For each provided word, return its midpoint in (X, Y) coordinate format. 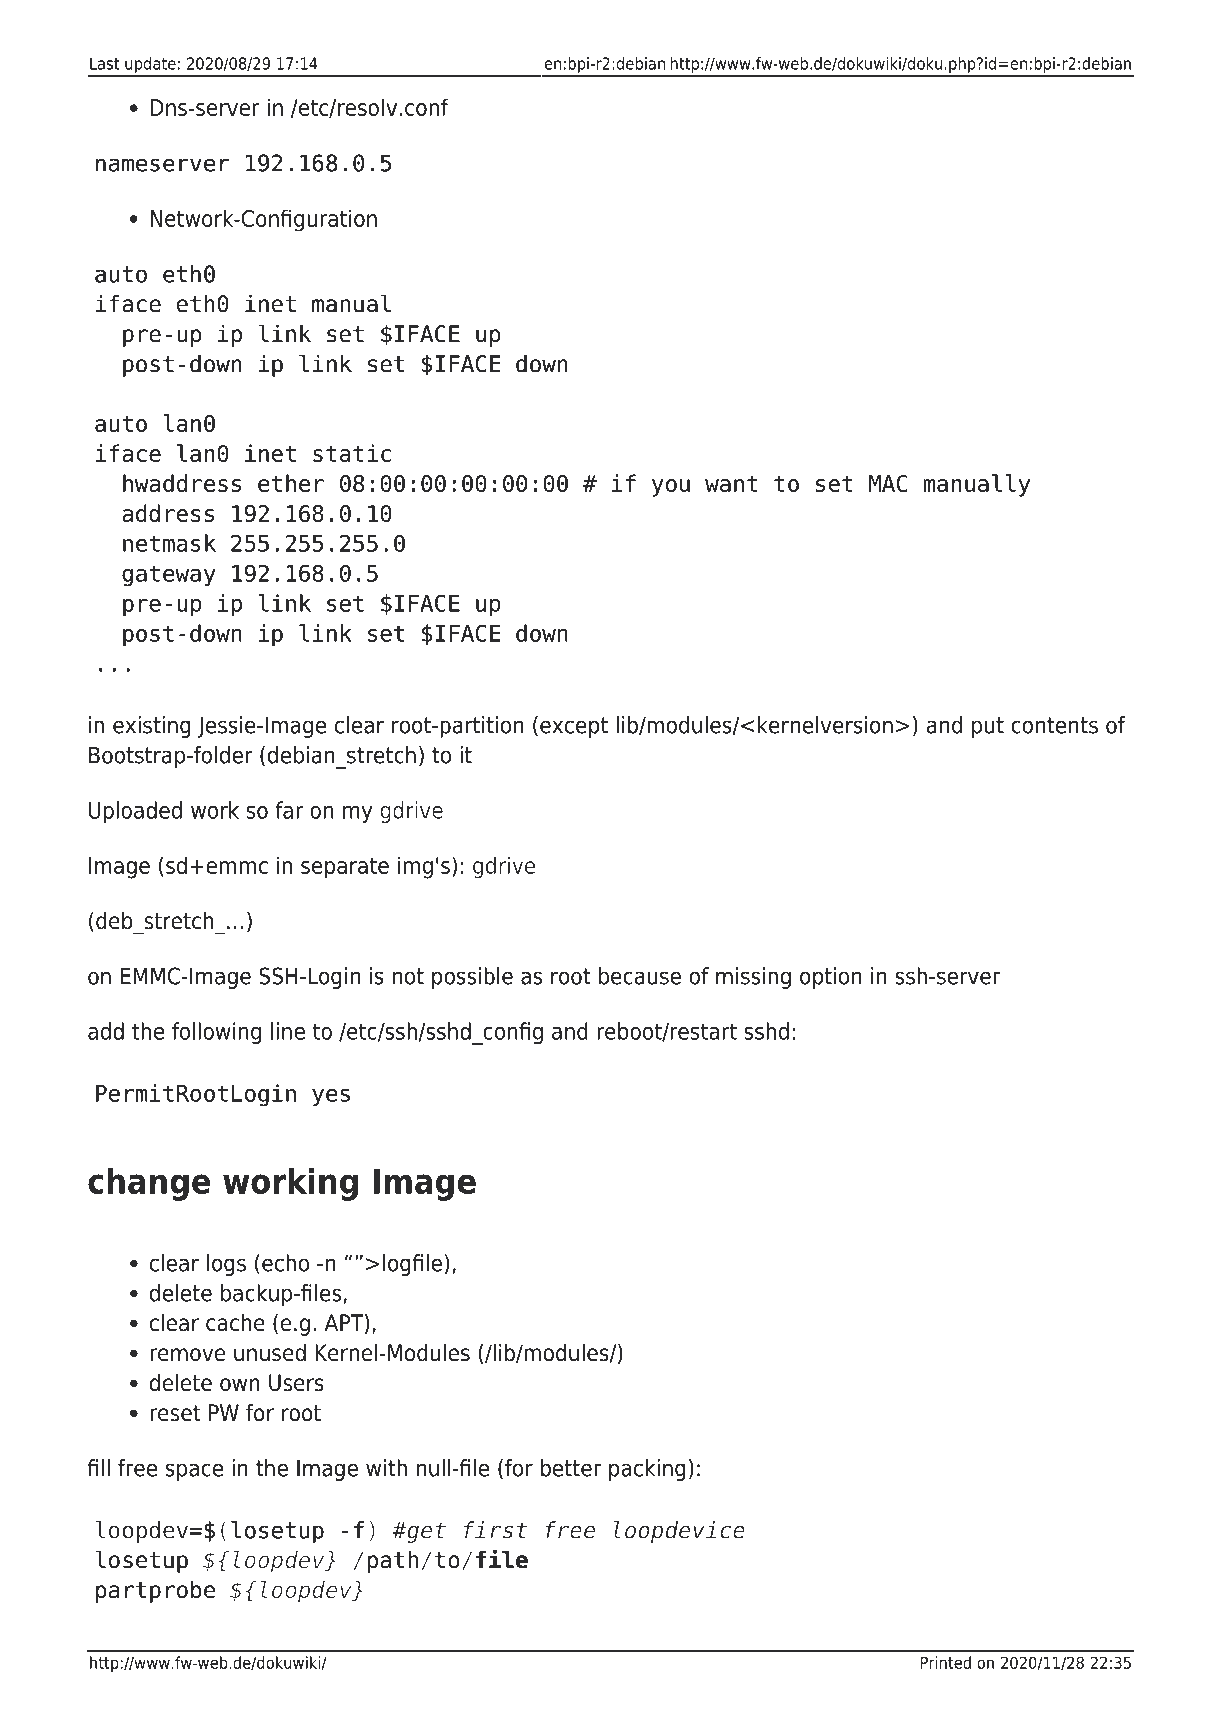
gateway (169, 576)
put (988, 727)
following (216, 1033)
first (495, 1530)
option (831, 978)
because (640, 976)
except (574, 727)
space (194, 1472)
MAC (888, 483)
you (671, 488)
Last (104, 63)
